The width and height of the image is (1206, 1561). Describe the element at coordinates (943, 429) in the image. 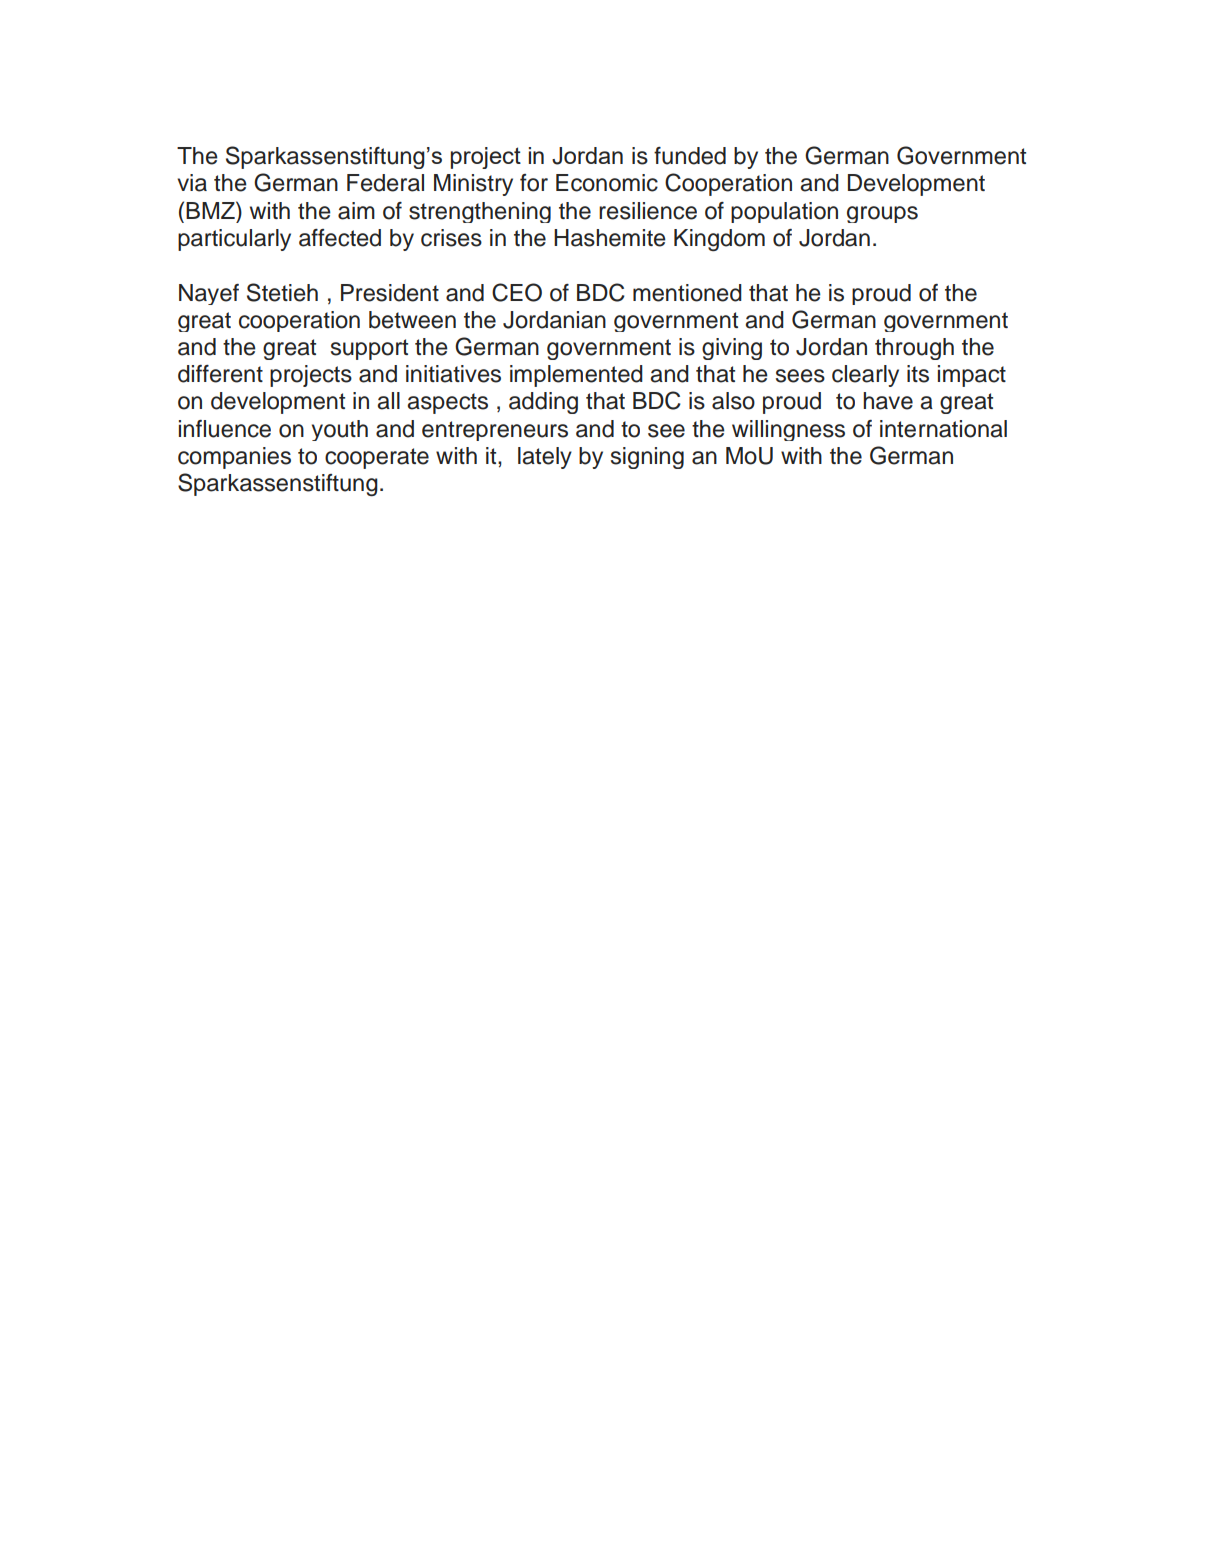

I see `international` at that location.
